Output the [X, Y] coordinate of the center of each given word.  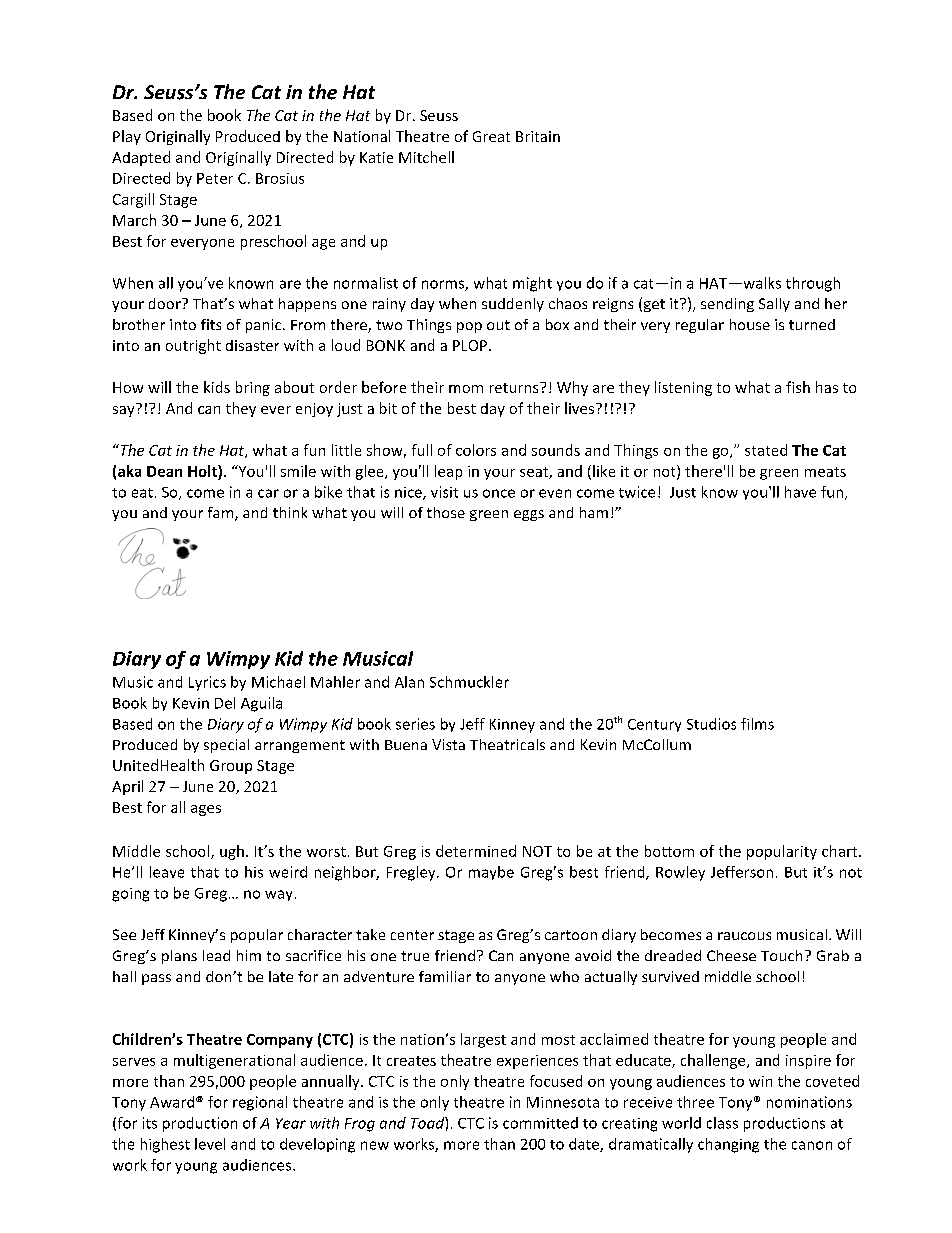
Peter [215, 178]
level [210, 1144]
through [813, 284]
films [757, 724]
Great [491, 136]
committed [540, 1123]
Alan [409, 682]
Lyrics [207, 683]
